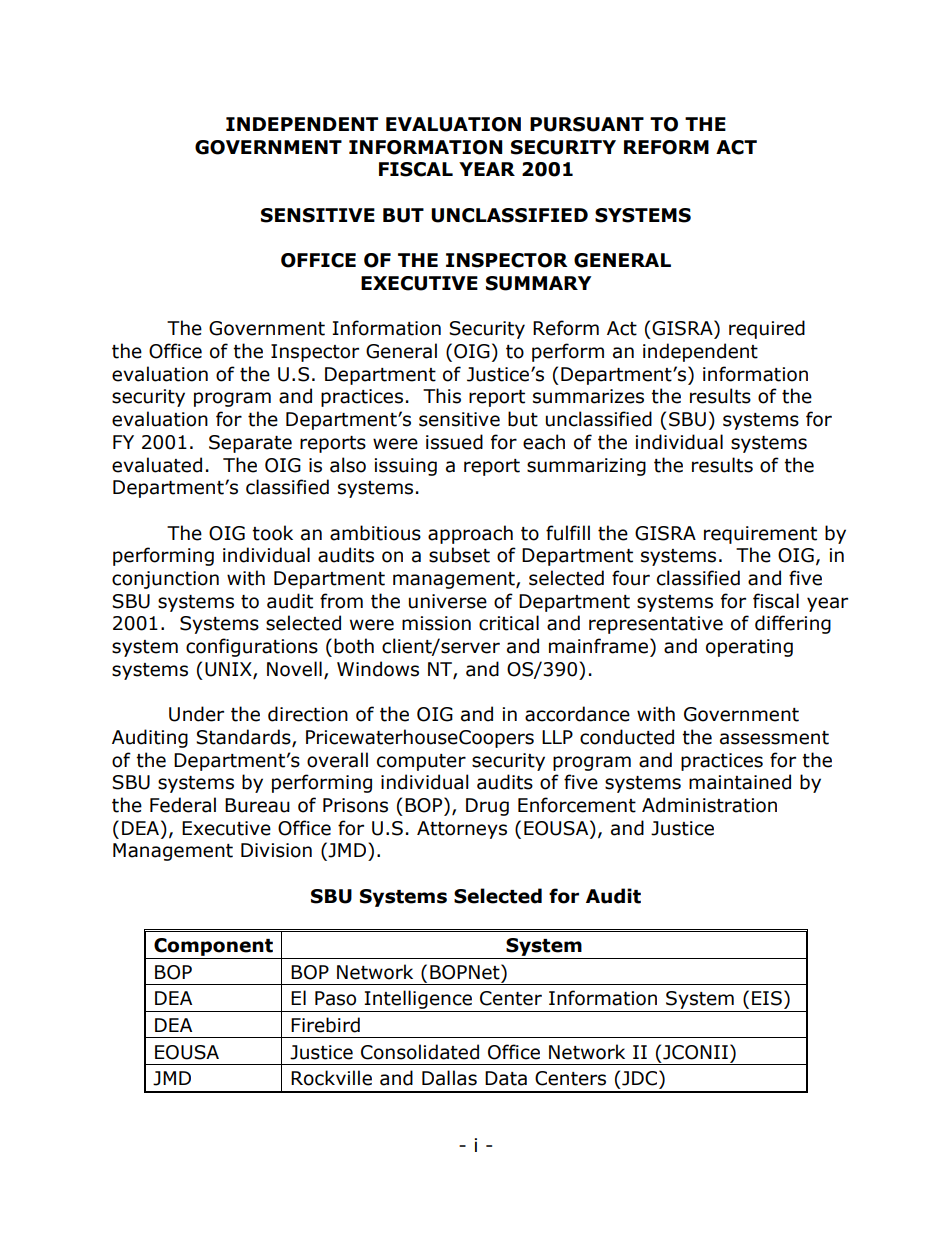  What do you see at coordinates (767, 329) in the screenshot?
I see `required` at bounding box center [767, 329].
